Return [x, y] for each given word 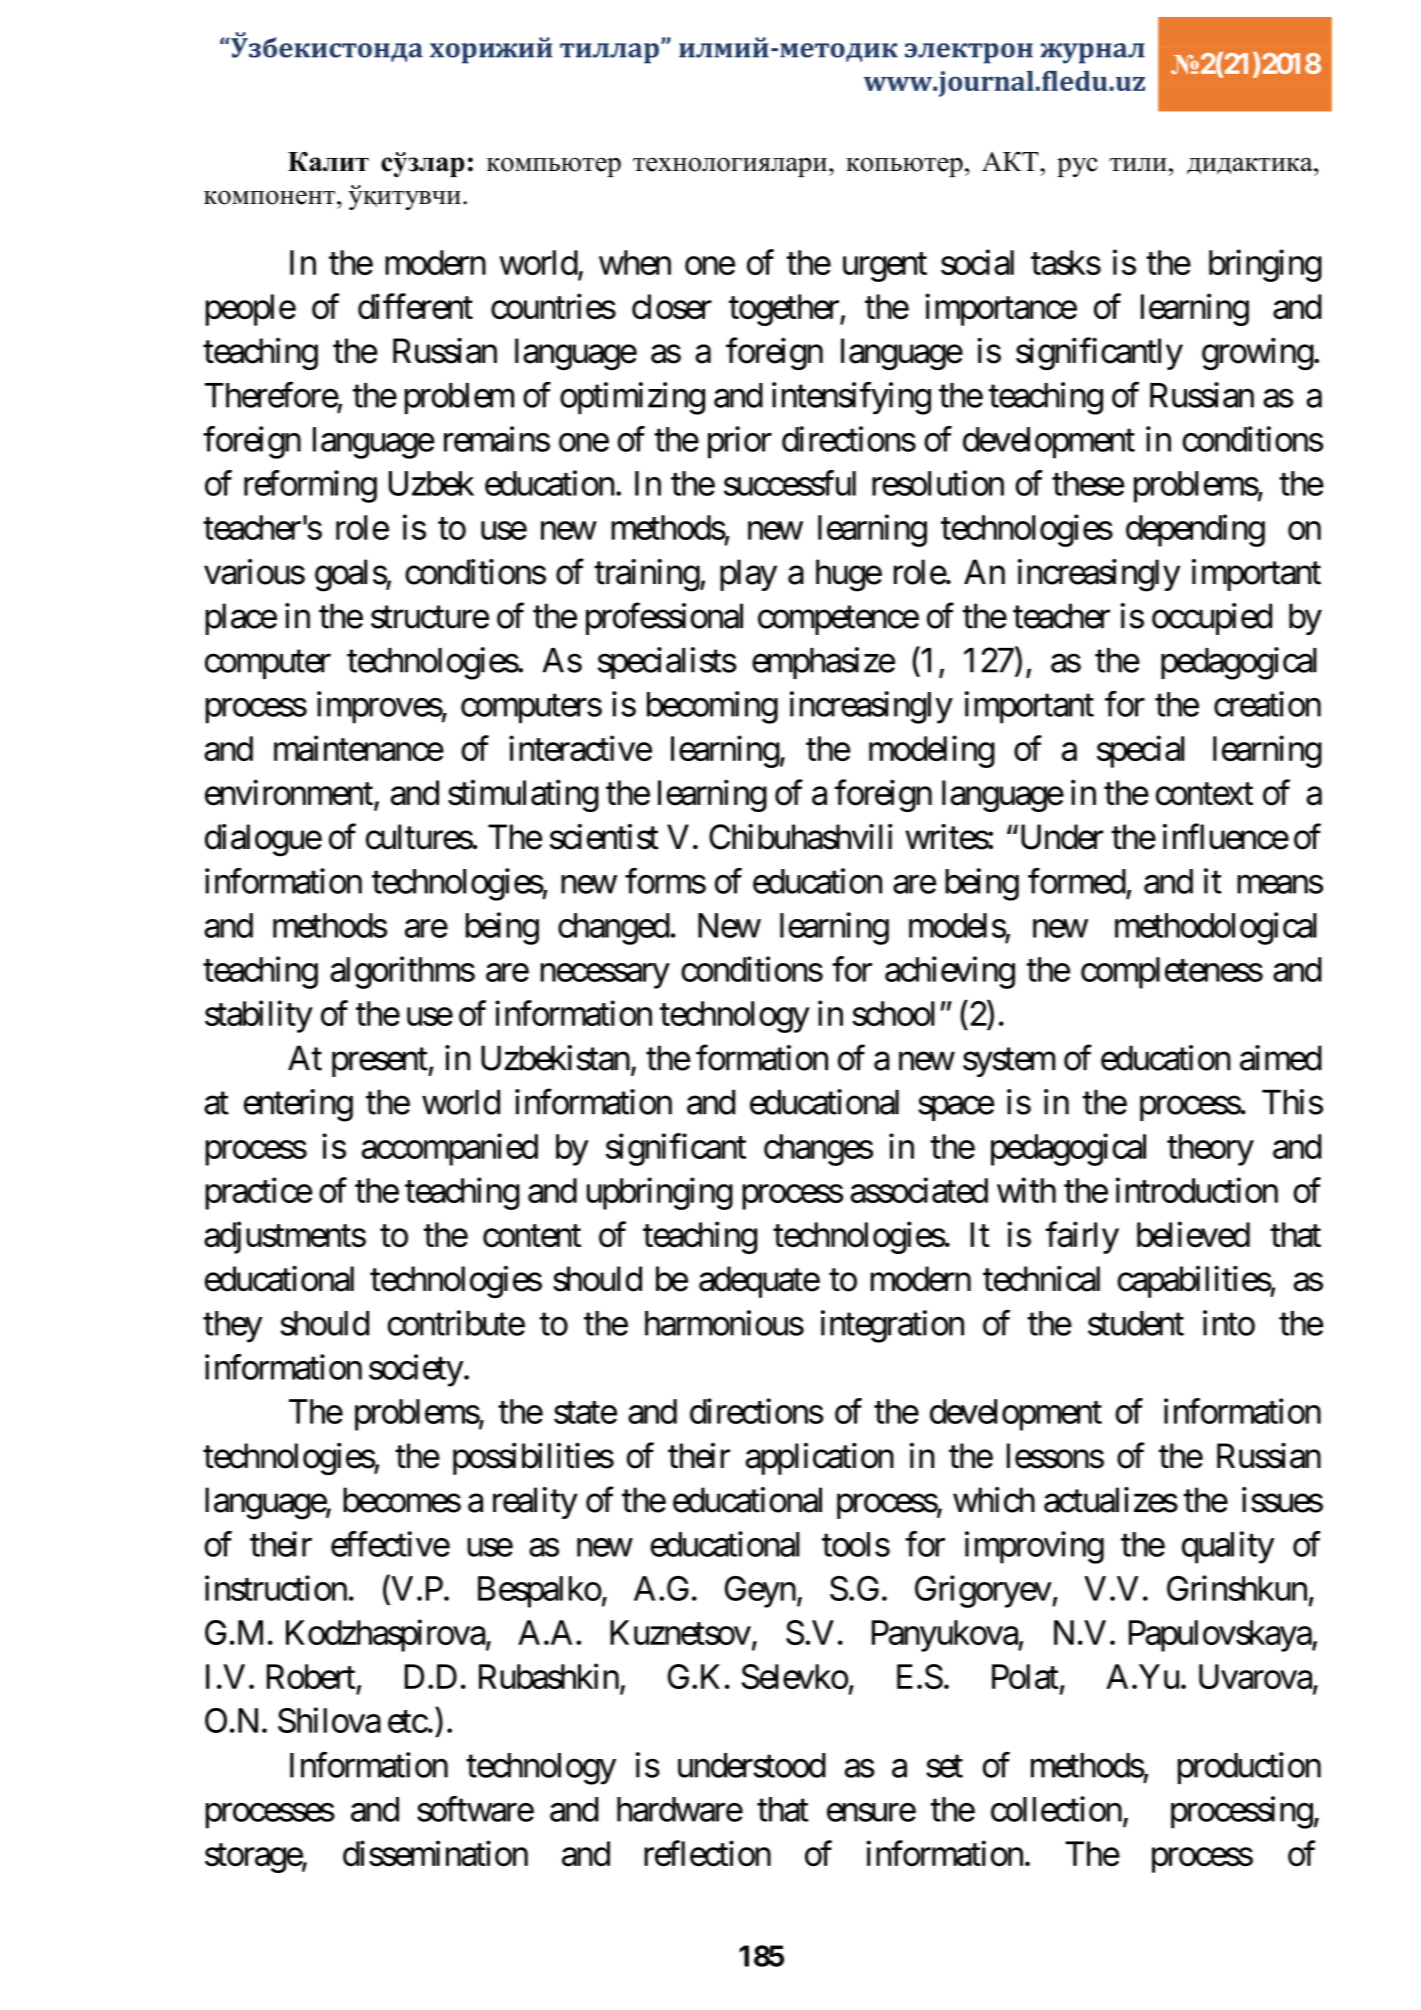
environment [290, 794]
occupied [1212, 619]
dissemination [435, 1853]
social [977, 262]
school [893, 1013]
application [819, 1459]
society [416, 1370]
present [380, 1062]
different [415, 306]
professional [664, 619]
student [1136, 1323]
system [1009, 1062]
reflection [707, 1853]
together [785, 310]
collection [1056, 1809]
